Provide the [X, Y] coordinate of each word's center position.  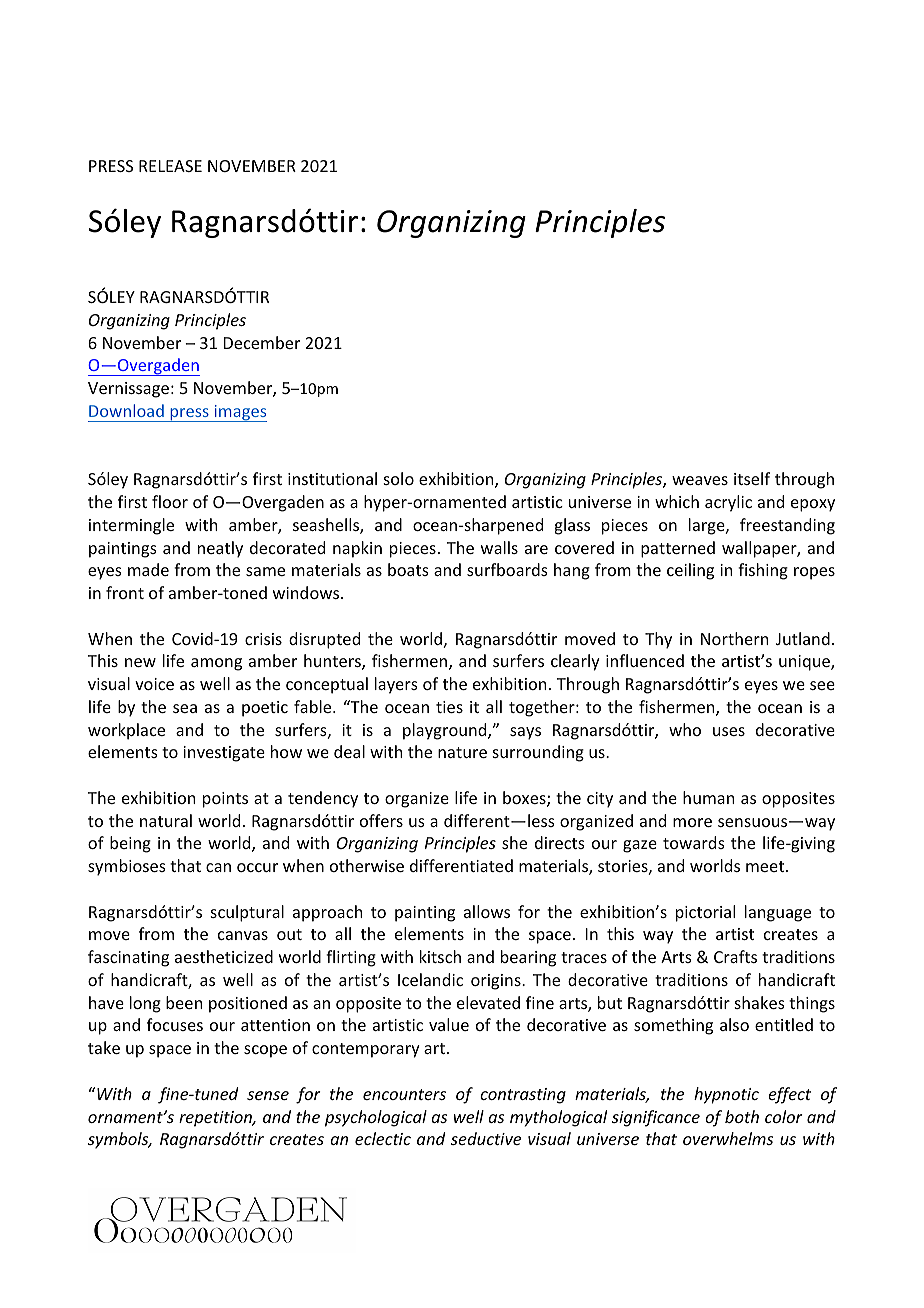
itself [752, 478]
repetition [216, 1119]
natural [166, 820]
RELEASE [170, 166]
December [262, 342]
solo [399, 478]
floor [170, 501]
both [742, 1116]
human [708, 797]
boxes [525, 799]
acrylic [728, 503]
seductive [486, 1138]
